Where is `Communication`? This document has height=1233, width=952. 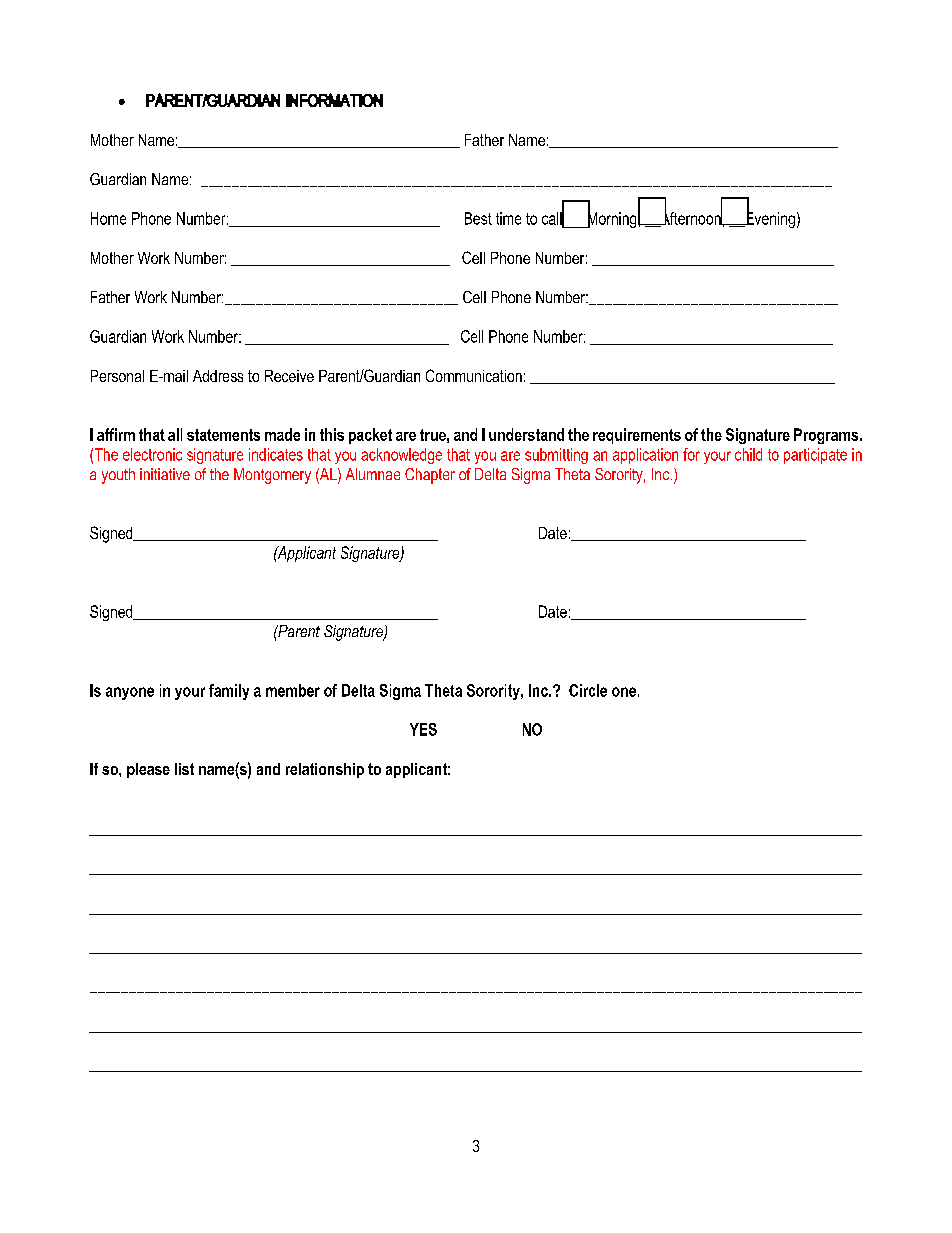 Communication is located at coordinates (474, 375).
